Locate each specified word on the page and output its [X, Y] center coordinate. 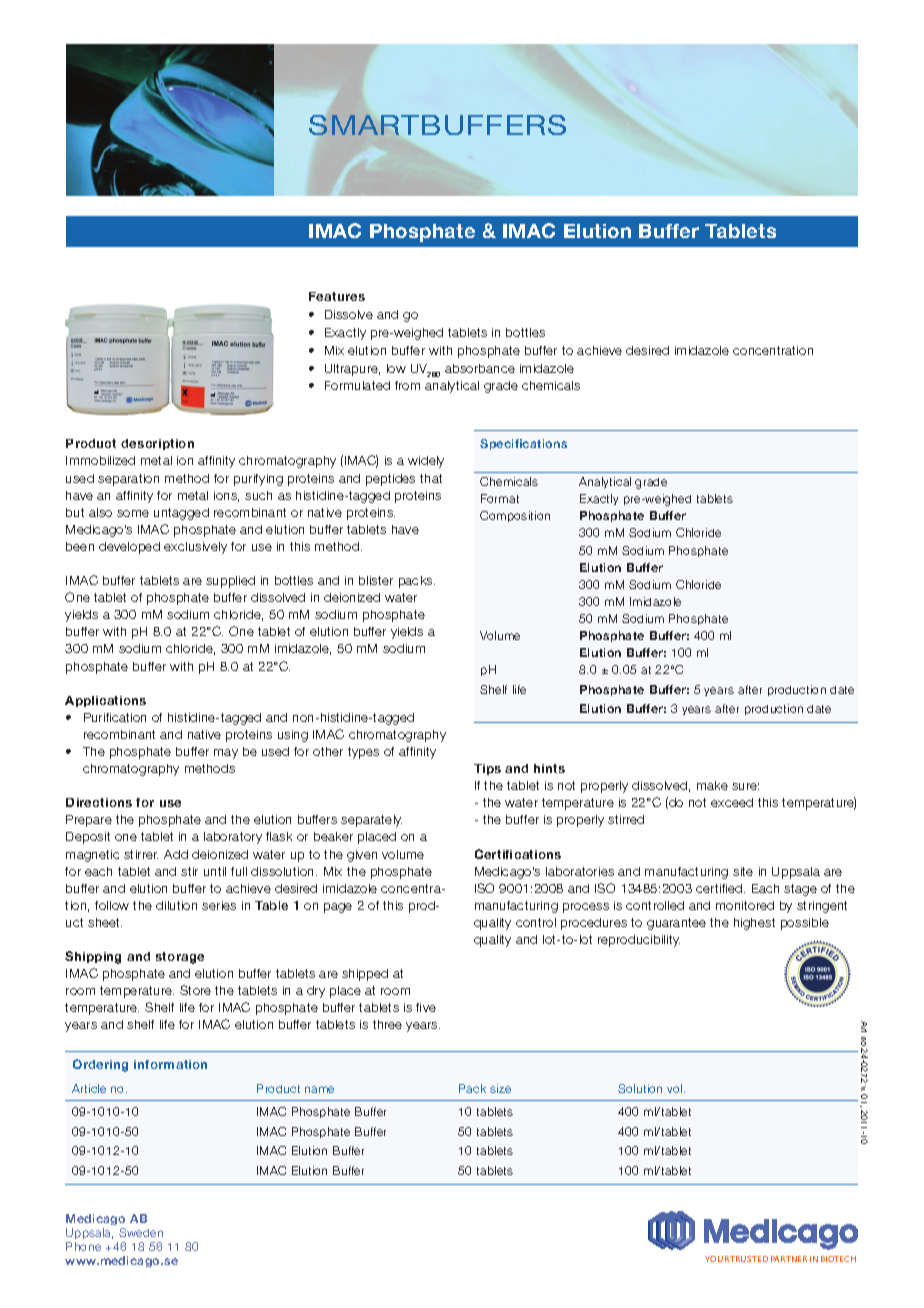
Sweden [141, 1232]
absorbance [480, 368]
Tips [487, 769]
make [712, 785]
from [407, 385]
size [500, 1088]
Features [337, 296]
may [226, 754]
